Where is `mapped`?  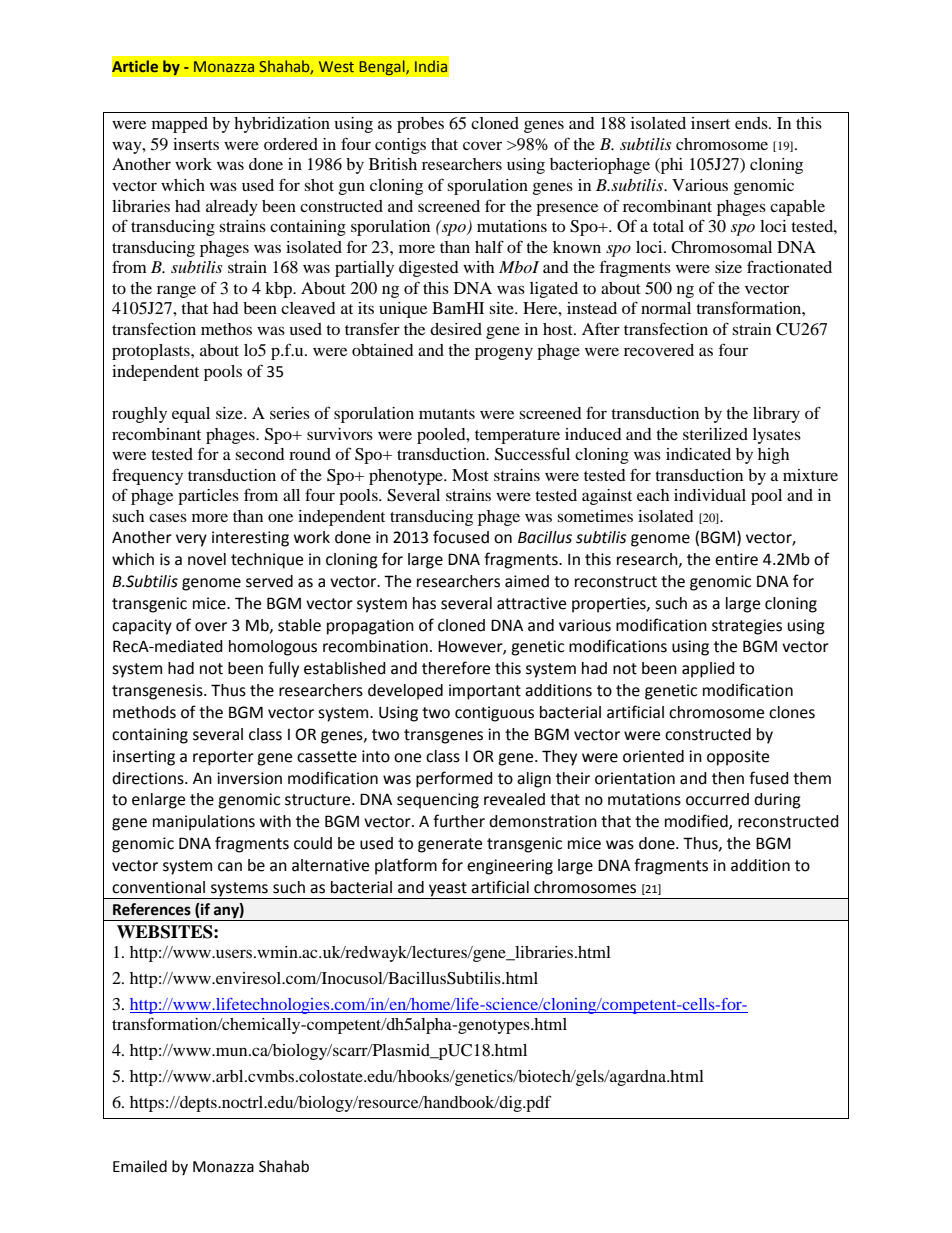
mapped is located at coordinates (180, 125).
